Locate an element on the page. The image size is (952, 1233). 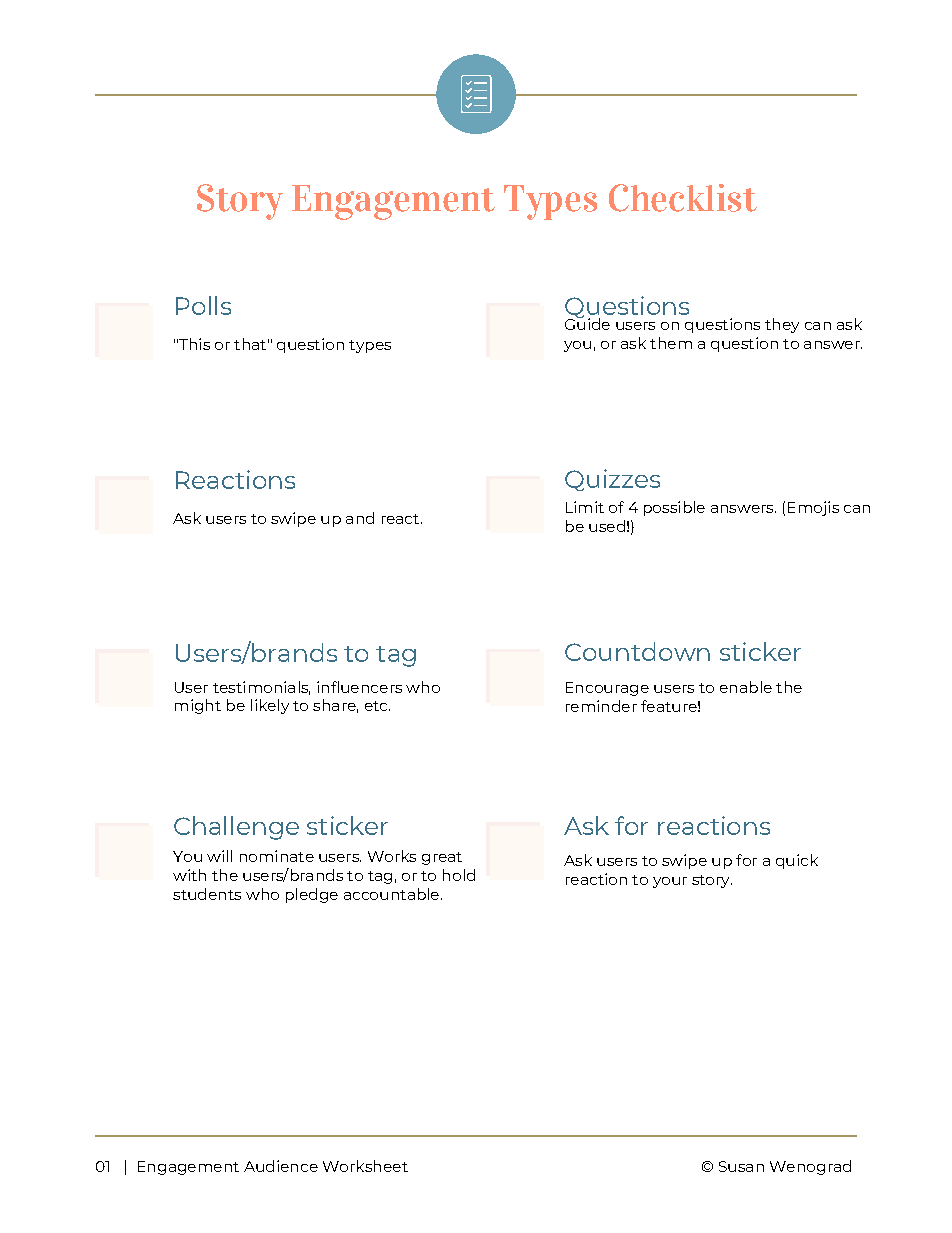
possible is located at coordinates (674, 508).
